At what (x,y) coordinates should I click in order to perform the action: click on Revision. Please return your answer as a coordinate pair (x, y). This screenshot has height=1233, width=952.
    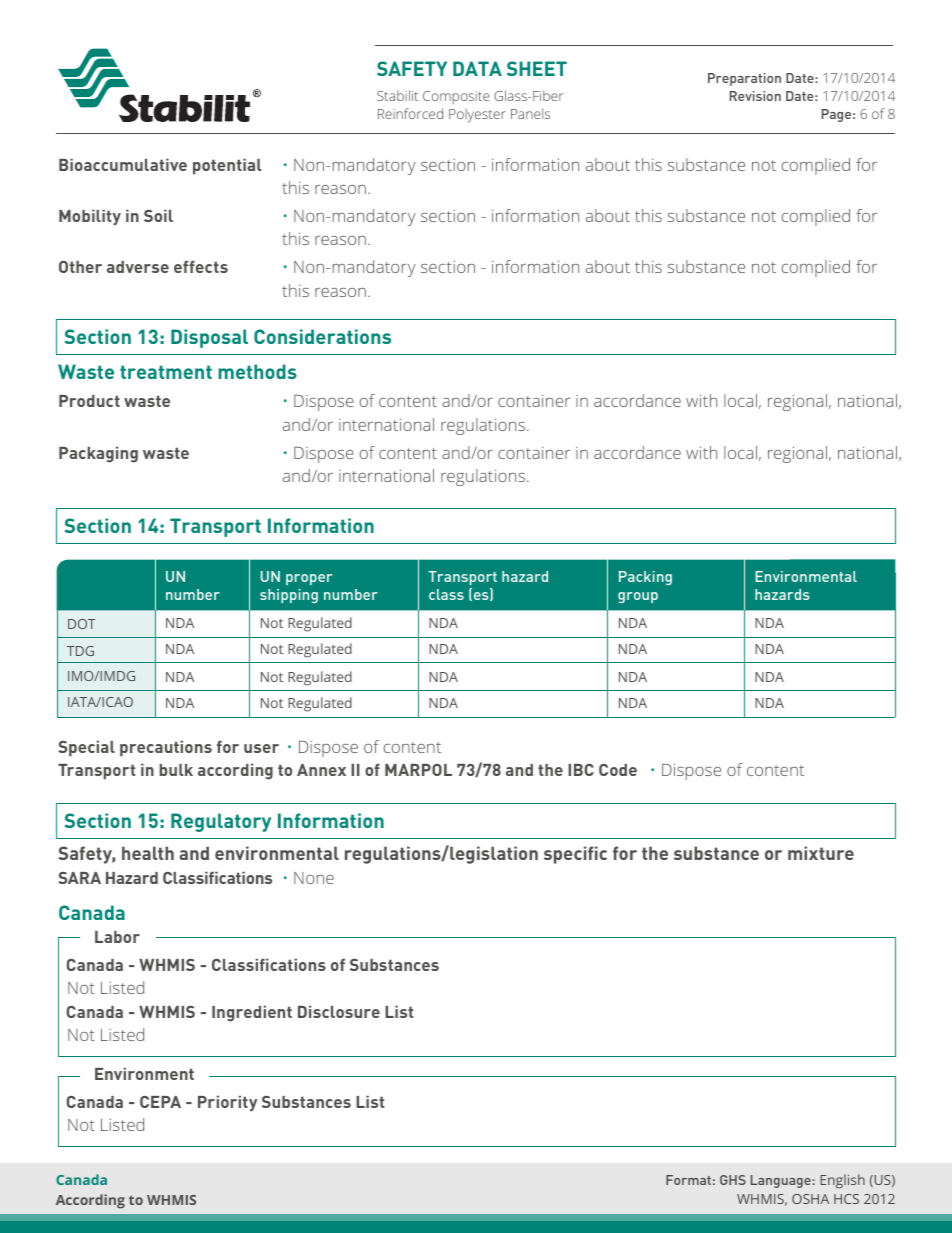
    Looking at the image, I should click on (755, 96).
